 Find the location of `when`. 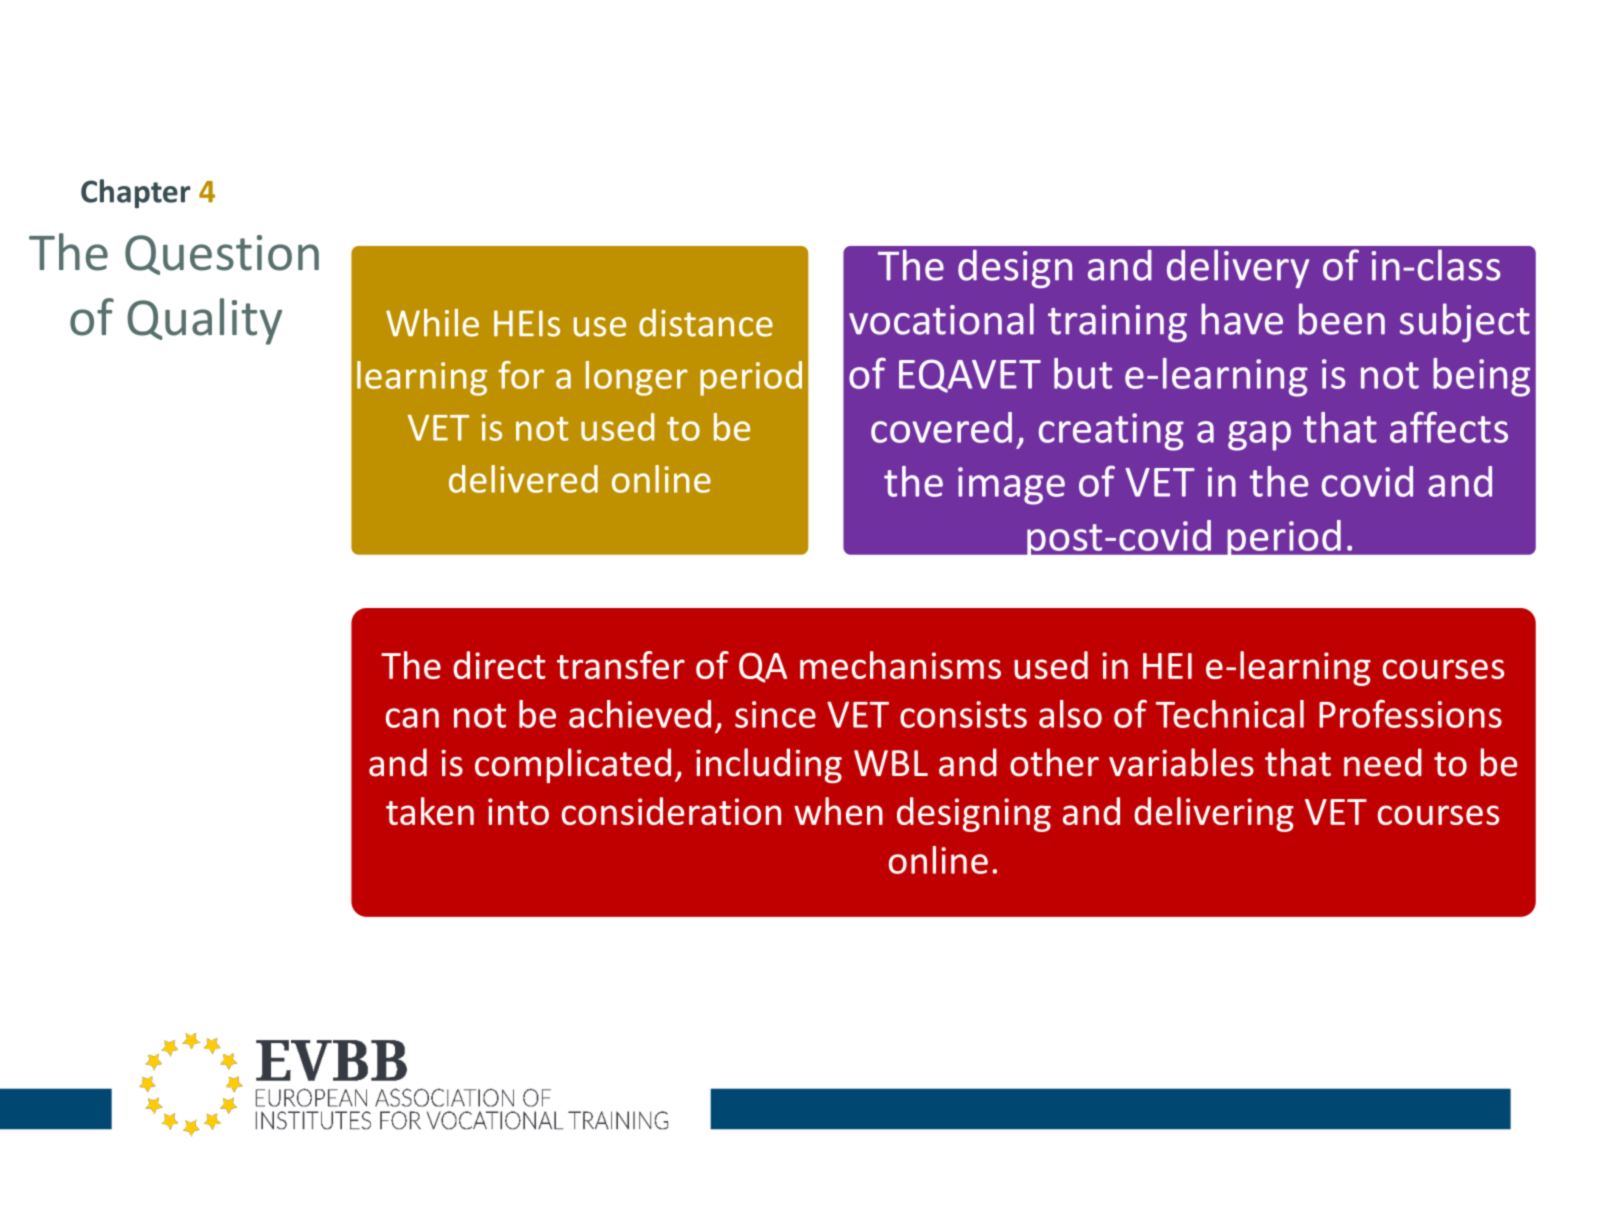

when is located at coordinates (838, 811).
